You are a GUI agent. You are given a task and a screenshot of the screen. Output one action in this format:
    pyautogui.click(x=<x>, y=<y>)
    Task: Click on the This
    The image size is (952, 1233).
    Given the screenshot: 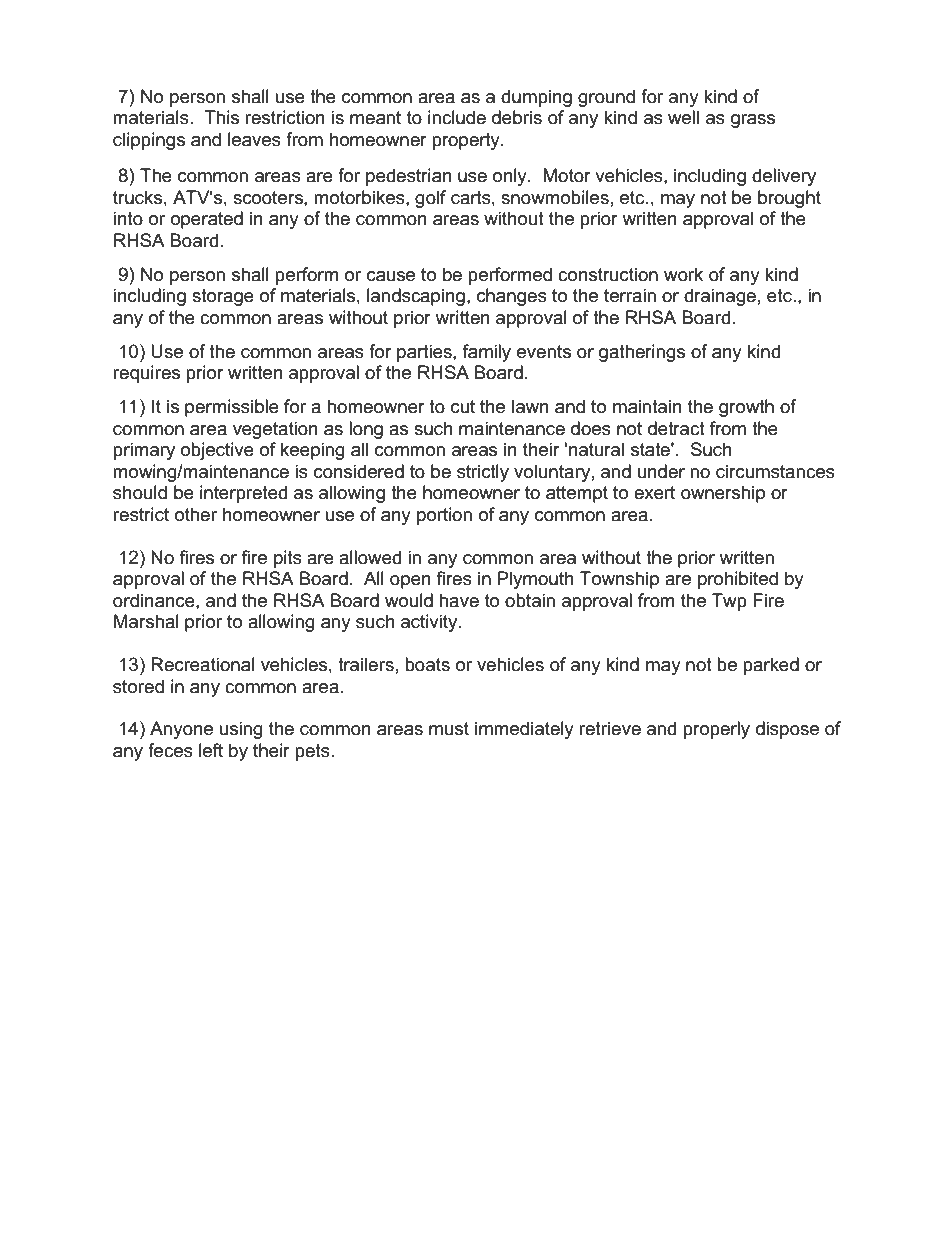 What is the action you would take?
    pyautogui.click(x=221, y=117)
